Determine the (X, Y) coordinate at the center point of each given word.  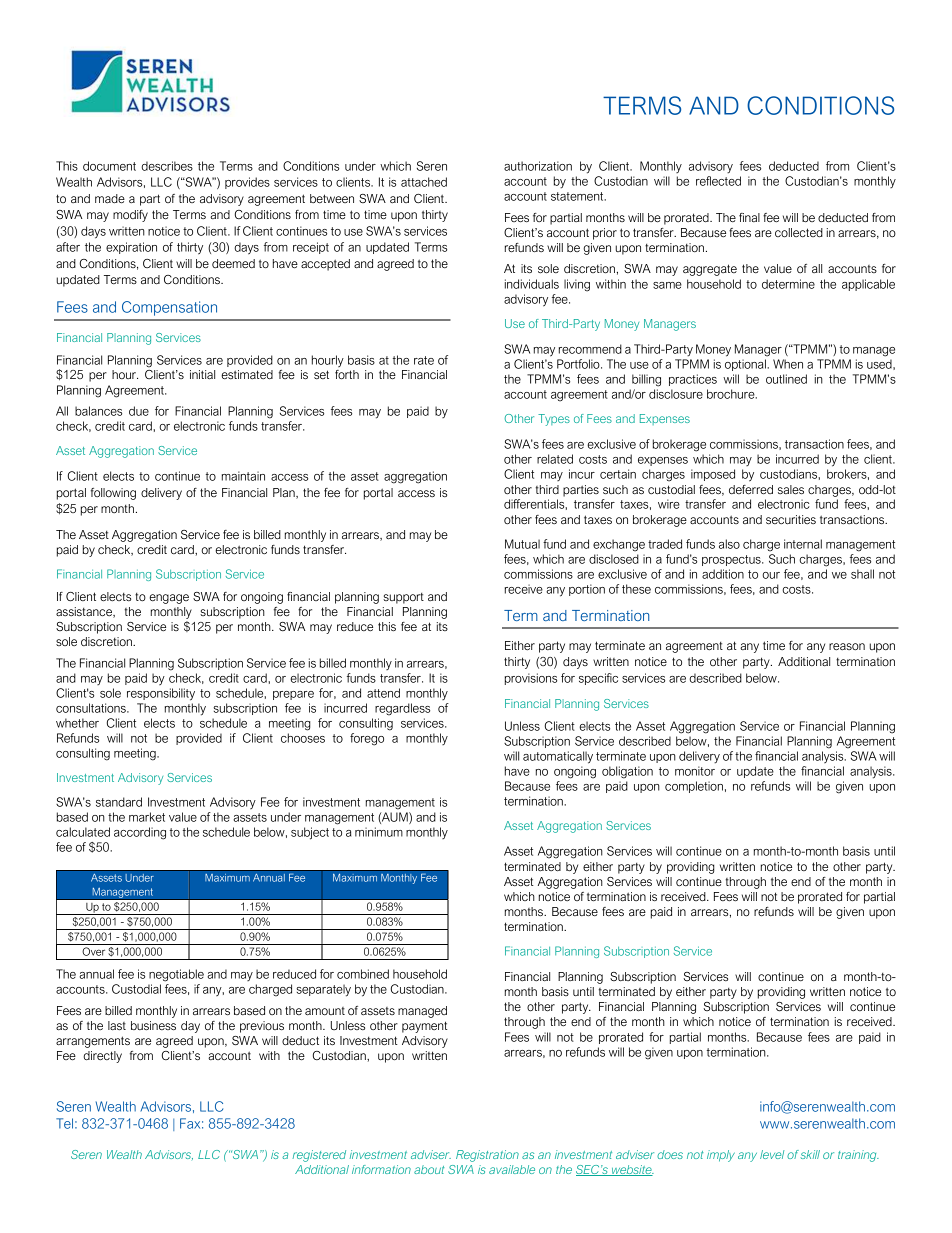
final (749, 217)
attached (424, 182)
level (772, 1154)
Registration (487, 1156)
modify (130, 216)
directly (102, 1057)
